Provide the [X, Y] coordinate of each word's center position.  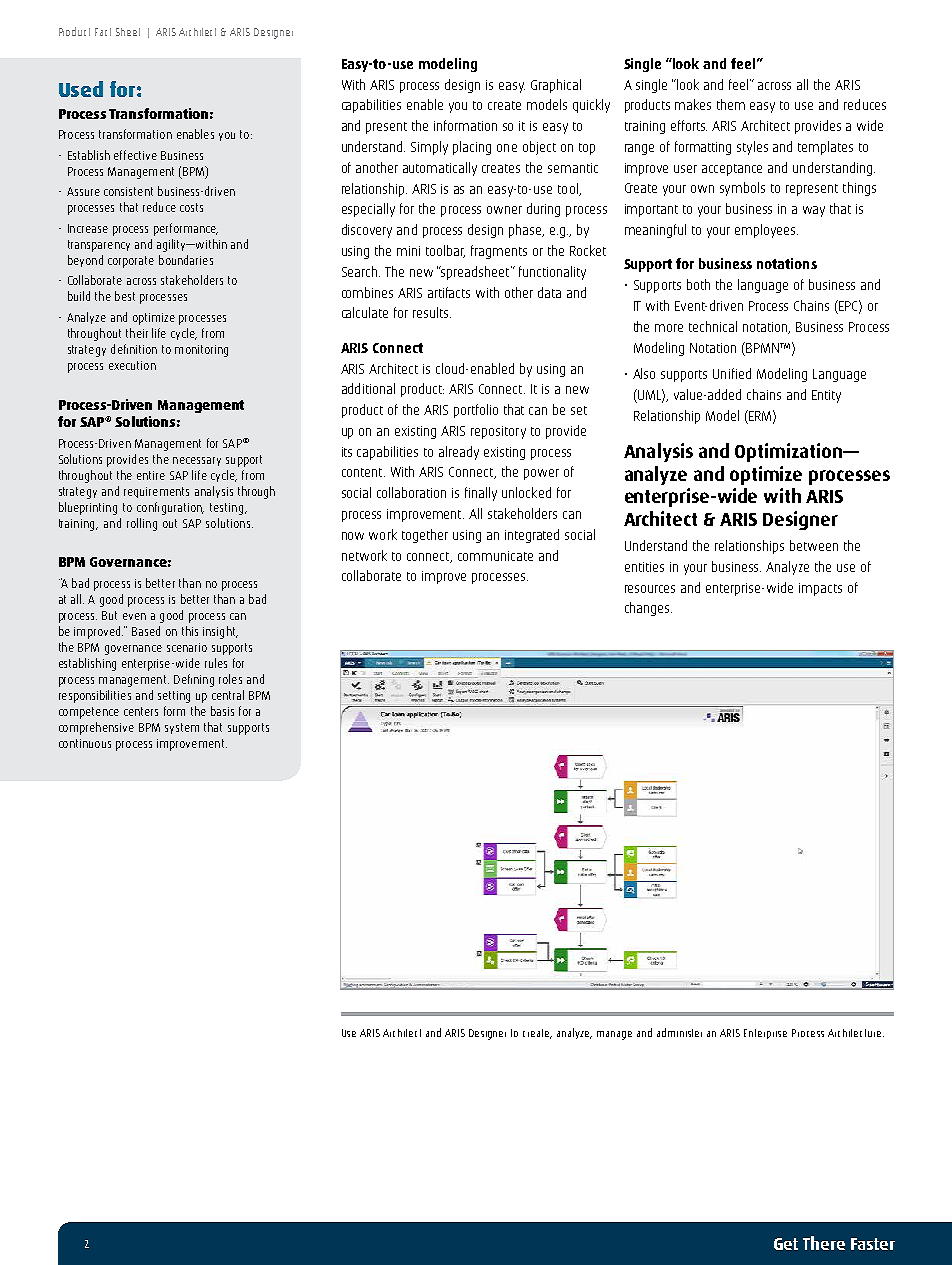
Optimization [790, 452]
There [824, 1243]
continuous [85, 743]
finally [481, 494]
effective [135, 155]
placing [472, 148]
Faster [873, 1244]
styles [752, 148]
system [182, 728]
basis [222, 711]
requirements [156, 492]
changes [648, 609]
